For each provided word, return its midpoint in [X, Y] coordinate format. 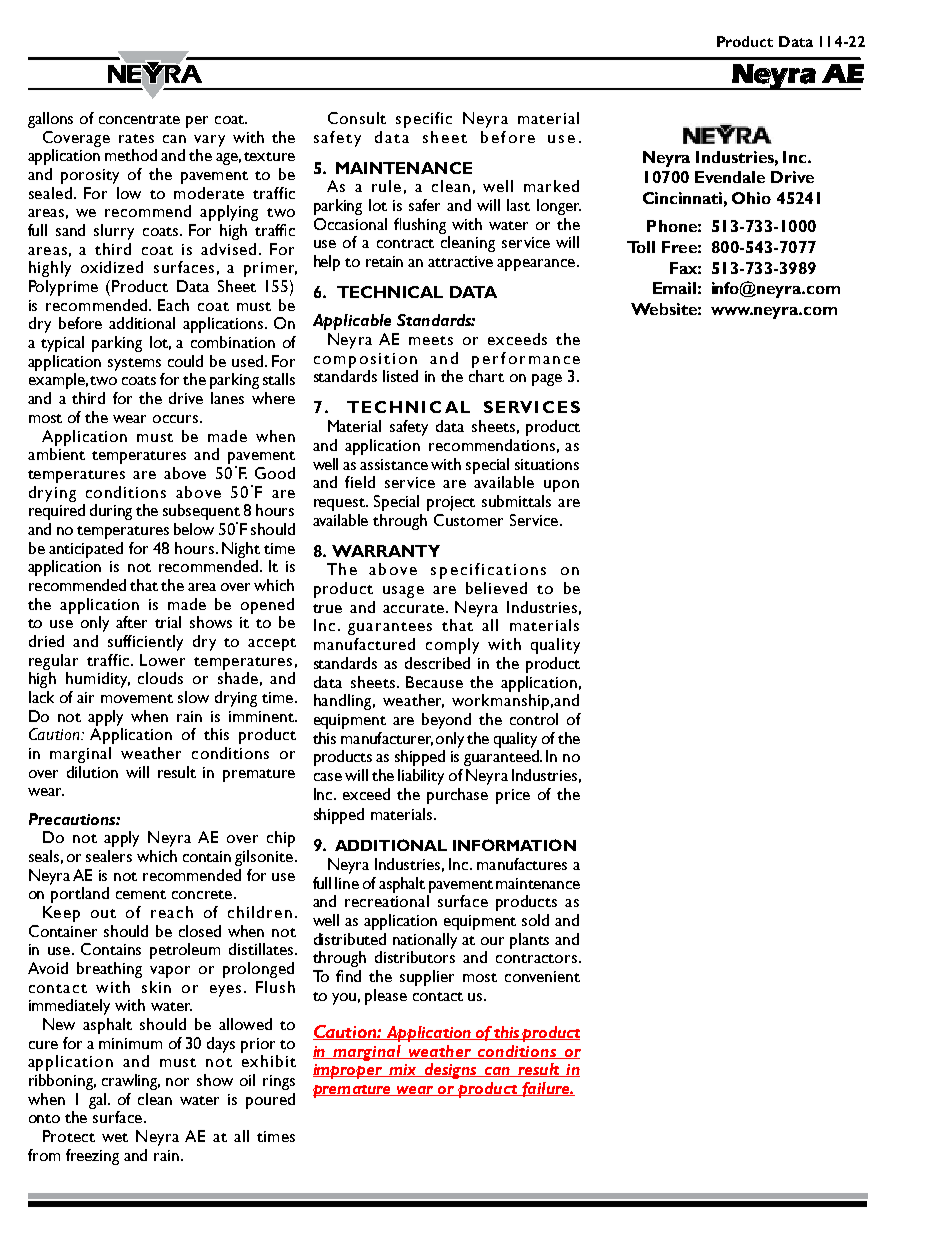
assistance [394, 464]
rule [386, 186]
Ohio [751, 198]
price [513, 796]
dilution [92, 772]
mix [403, 1070]
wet [115, 1137]
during [111, 512]
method [131, 155]
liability [421, 777]
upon [561, 486]
